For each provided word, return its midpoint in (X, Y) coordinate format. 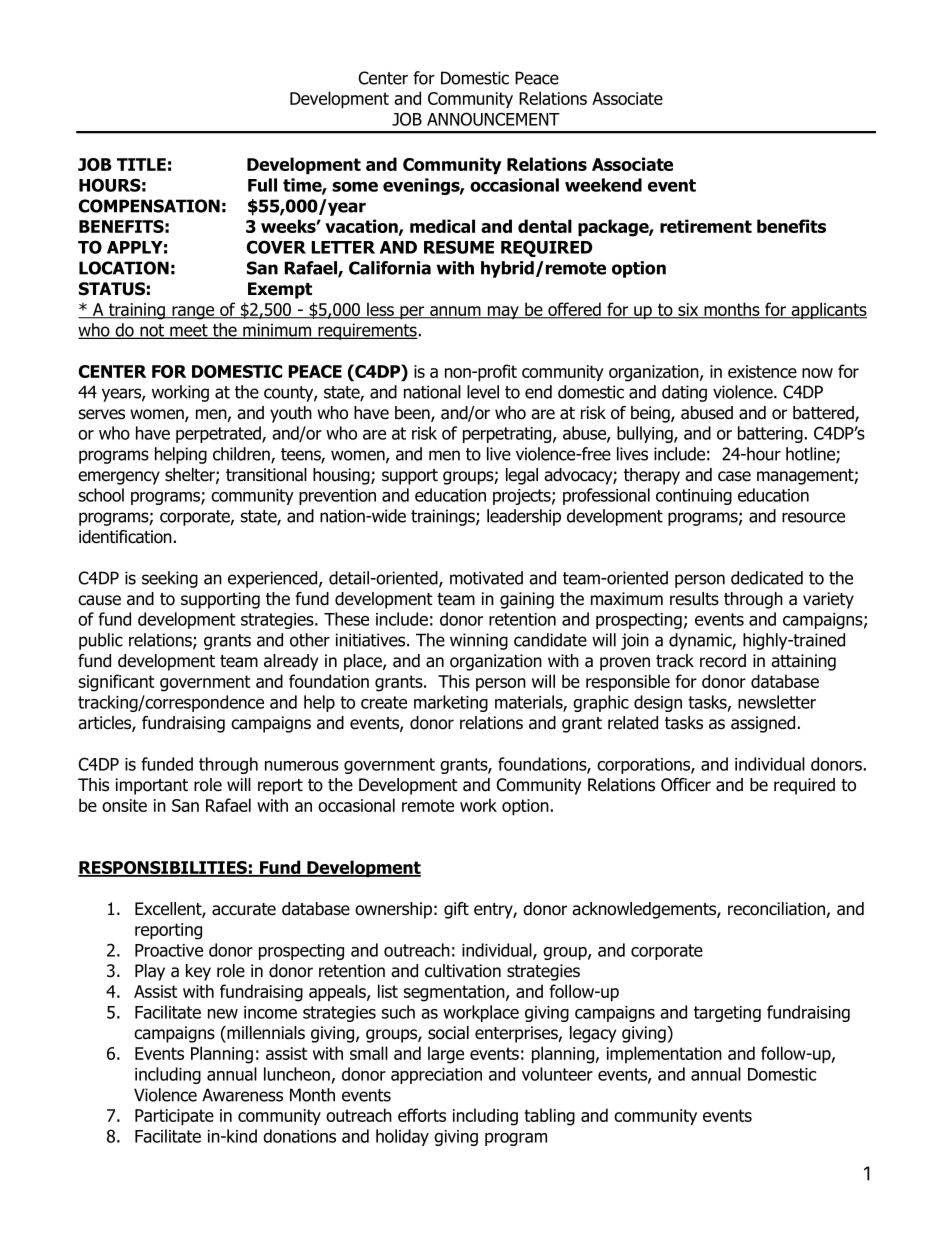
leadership (524, 517)
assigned (763, 724)
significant (116, 683)
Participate (174, 1117)
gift (456, 910)
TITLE (141, 164)
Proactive (169, 950)
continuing (694, 497)
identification (125, 537)
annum (455, 312)
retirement (706, 226)
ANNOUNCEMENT (493, 119)
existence (762, 371)
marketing (451, 703)
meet (189, 331)
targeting (727, 1014)
